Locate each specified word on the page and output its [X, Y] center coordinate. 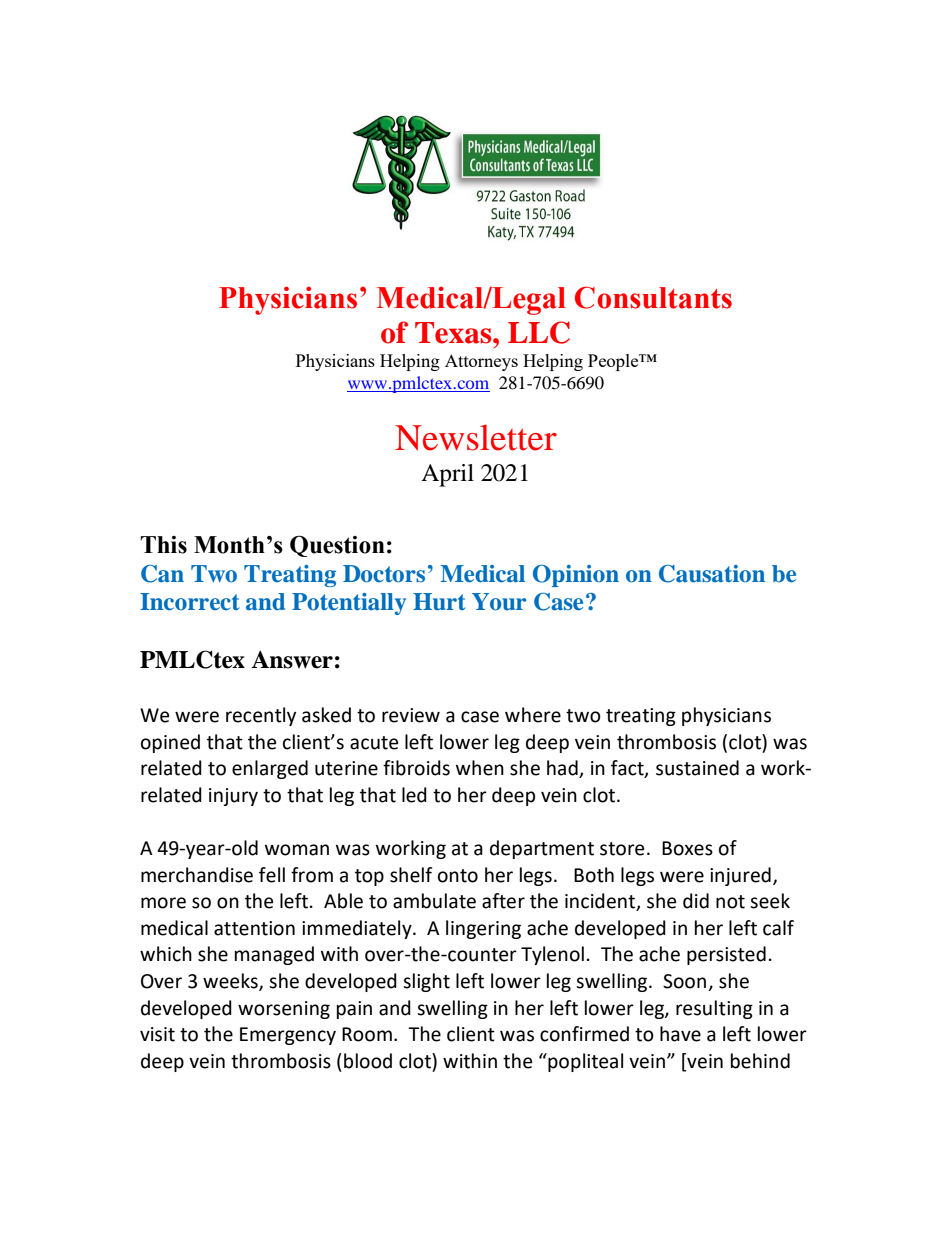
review [411, 715]
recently [261, 716]
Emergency [288, 1036]
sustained [697, 768]
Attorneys [481, 362]
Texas [454, 333]
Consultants [653, 297]
